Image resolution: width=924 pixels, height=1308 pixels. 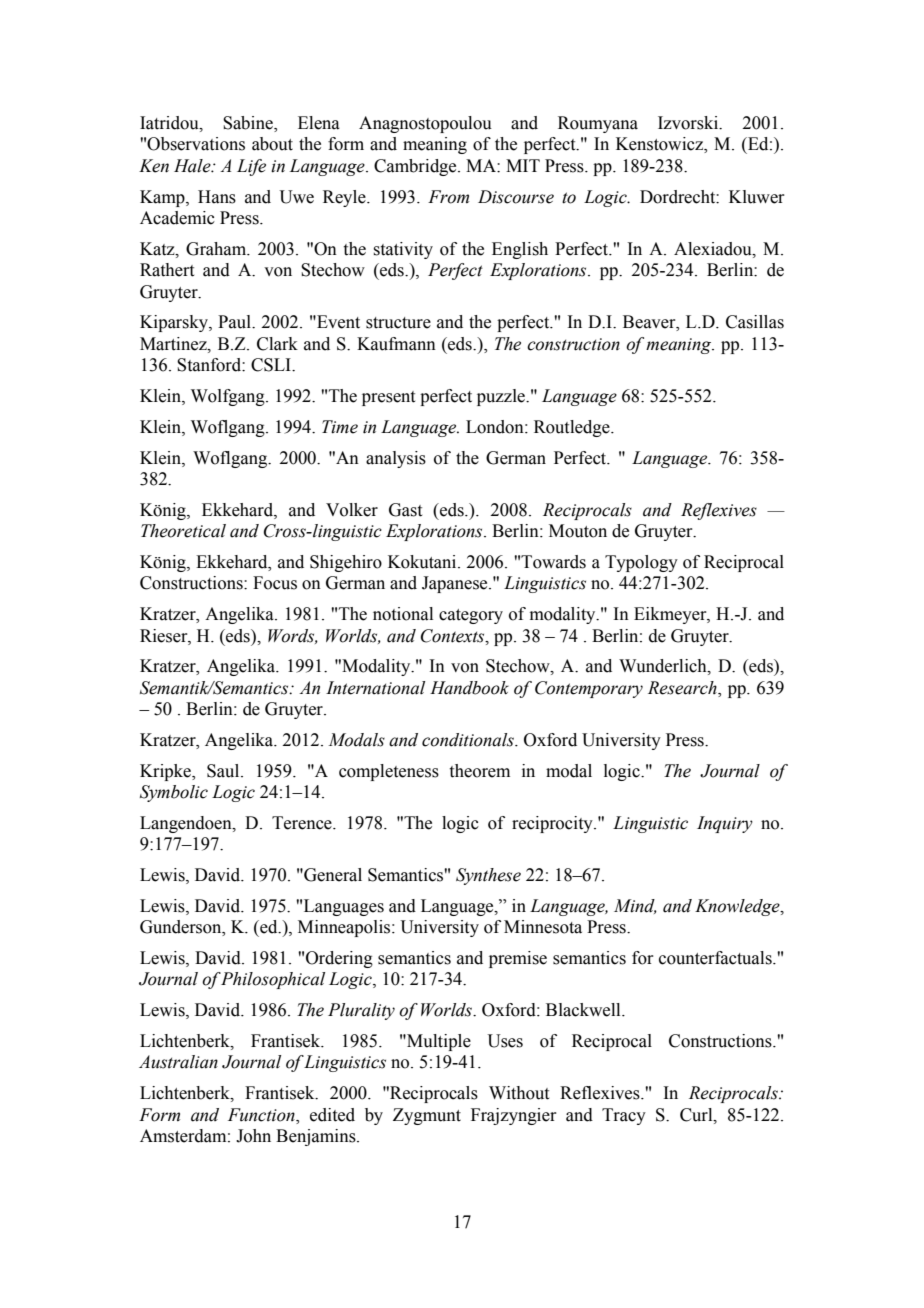 What do you see at coordinates (725, 824) in the image?
I see `Inquiry` at bounding box center [725, 824].
